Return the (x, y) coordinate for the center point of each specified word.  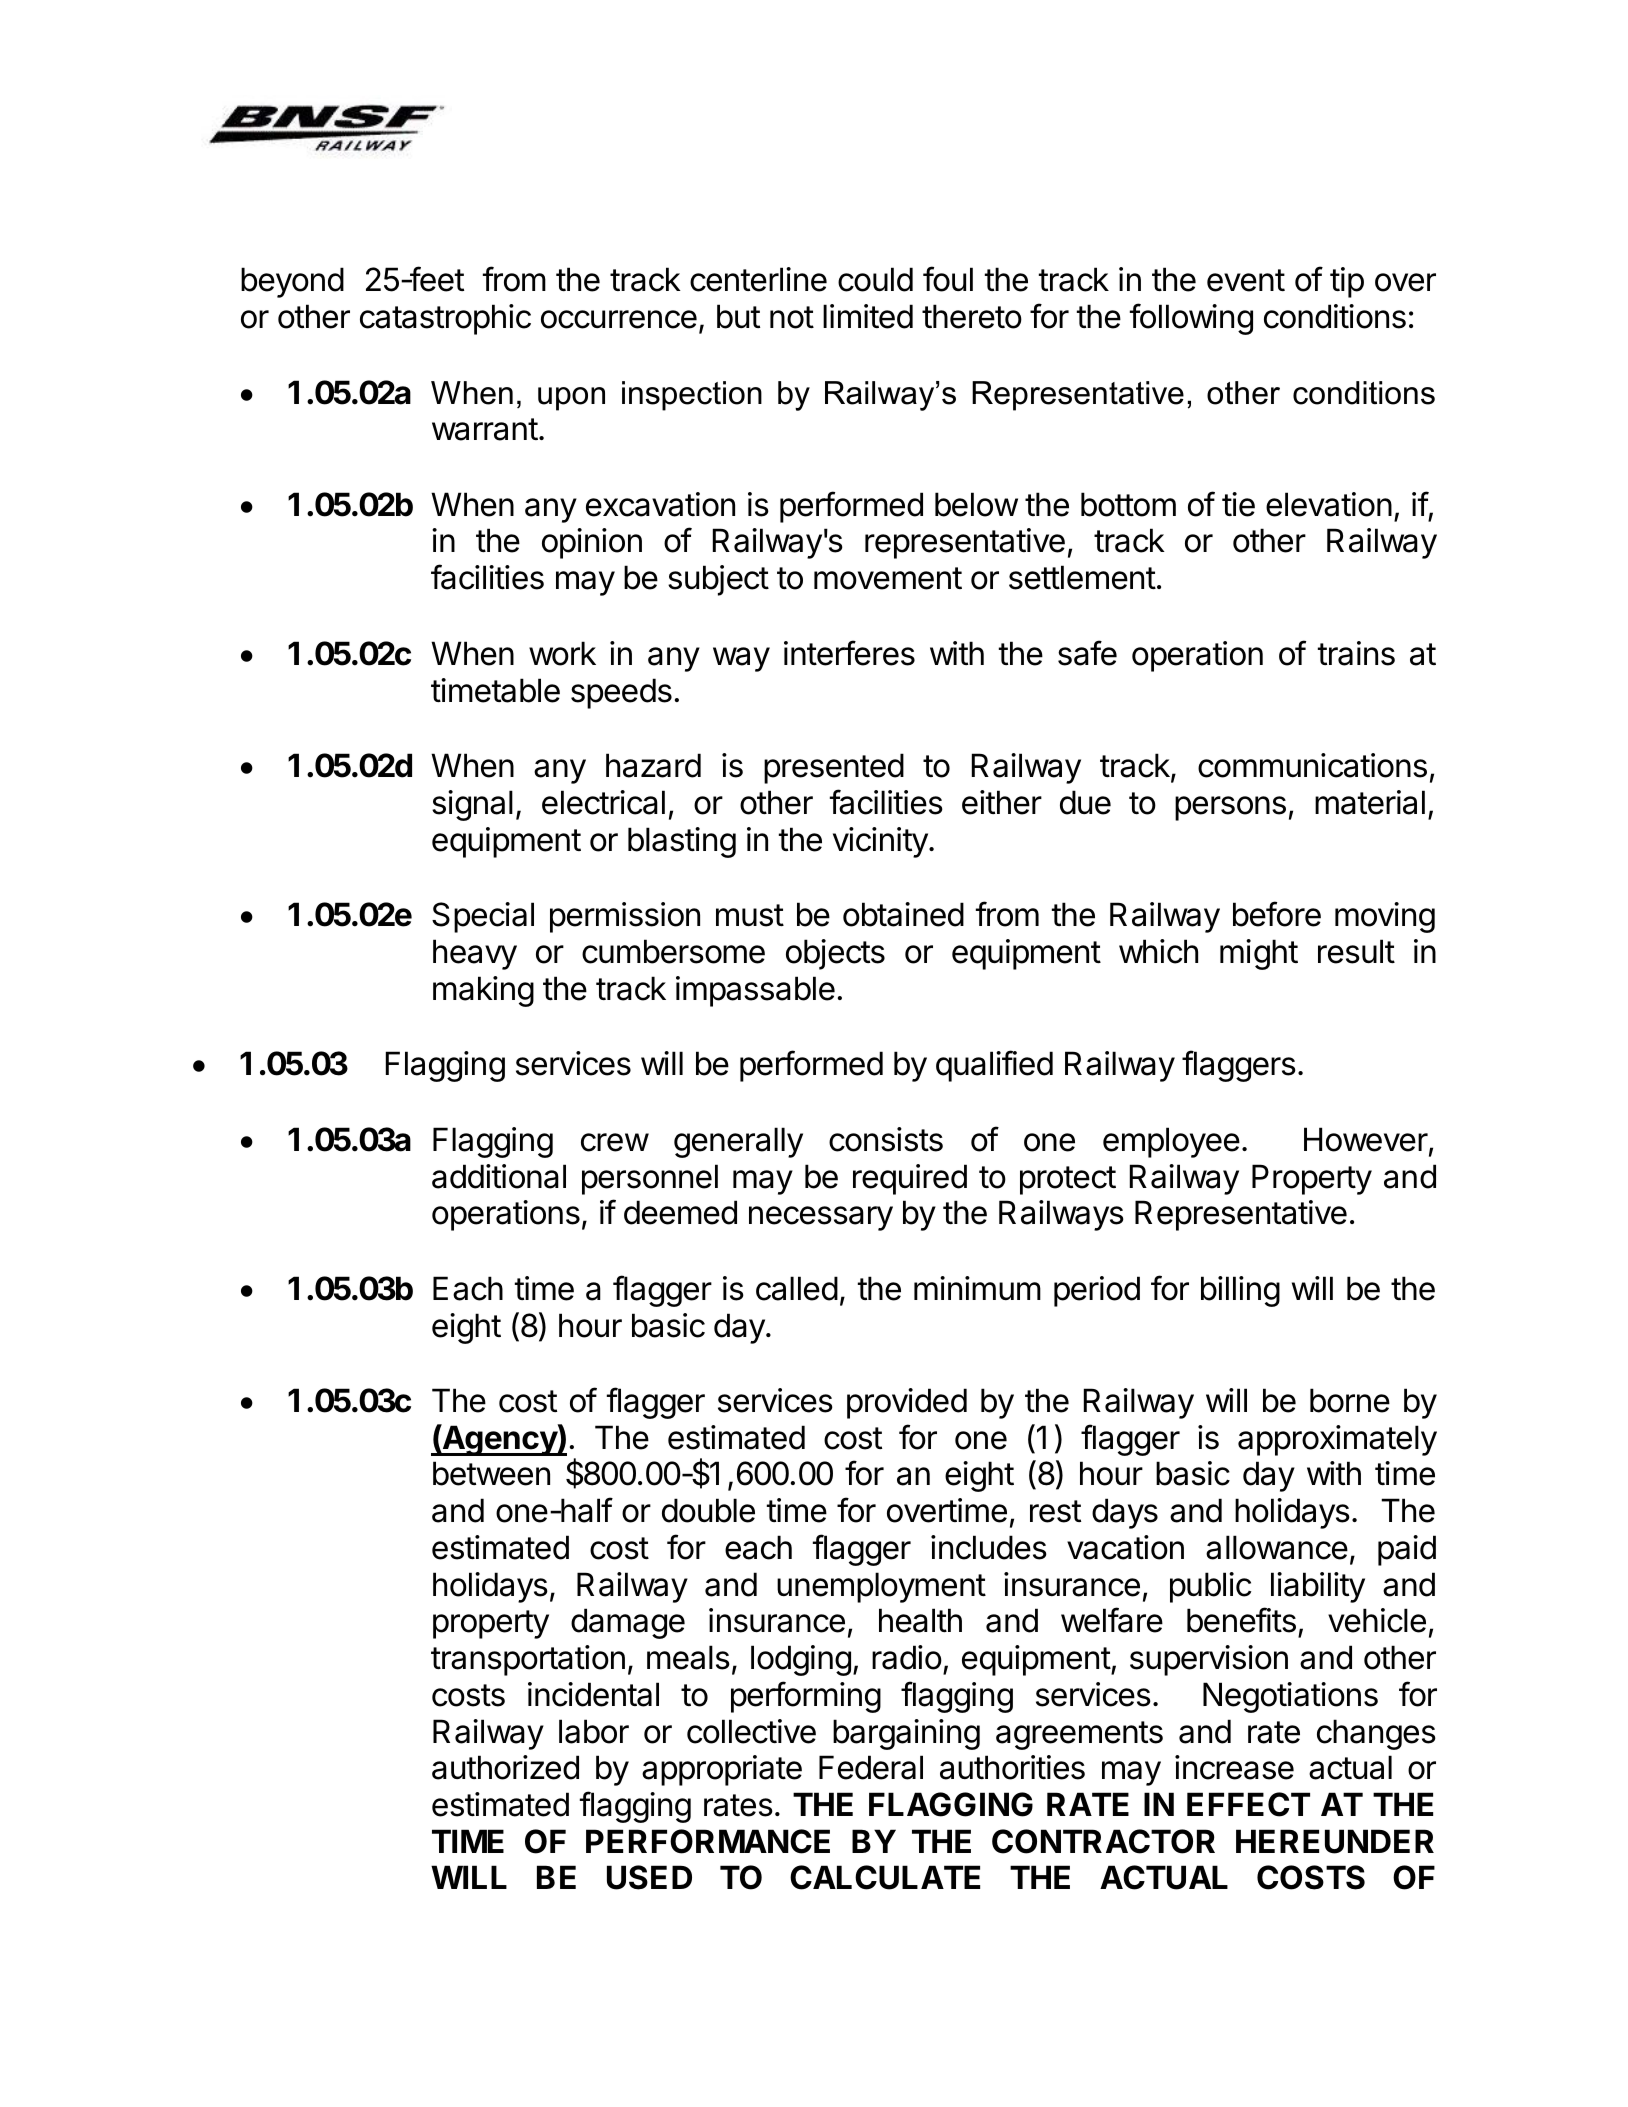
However (1366, 1139)
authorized (505, 1767)
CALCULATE (885, 1877)
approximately (1337, 1440)
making (483, 991)
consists (886, 1139)
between (491, 1473)
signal (472, 805)
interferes (849, 653)
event (1246, 280)
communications (1312, 765)
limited (868, 316)
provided (907, 1403)
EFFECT (1248, 1804)
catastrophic (445, 319)
